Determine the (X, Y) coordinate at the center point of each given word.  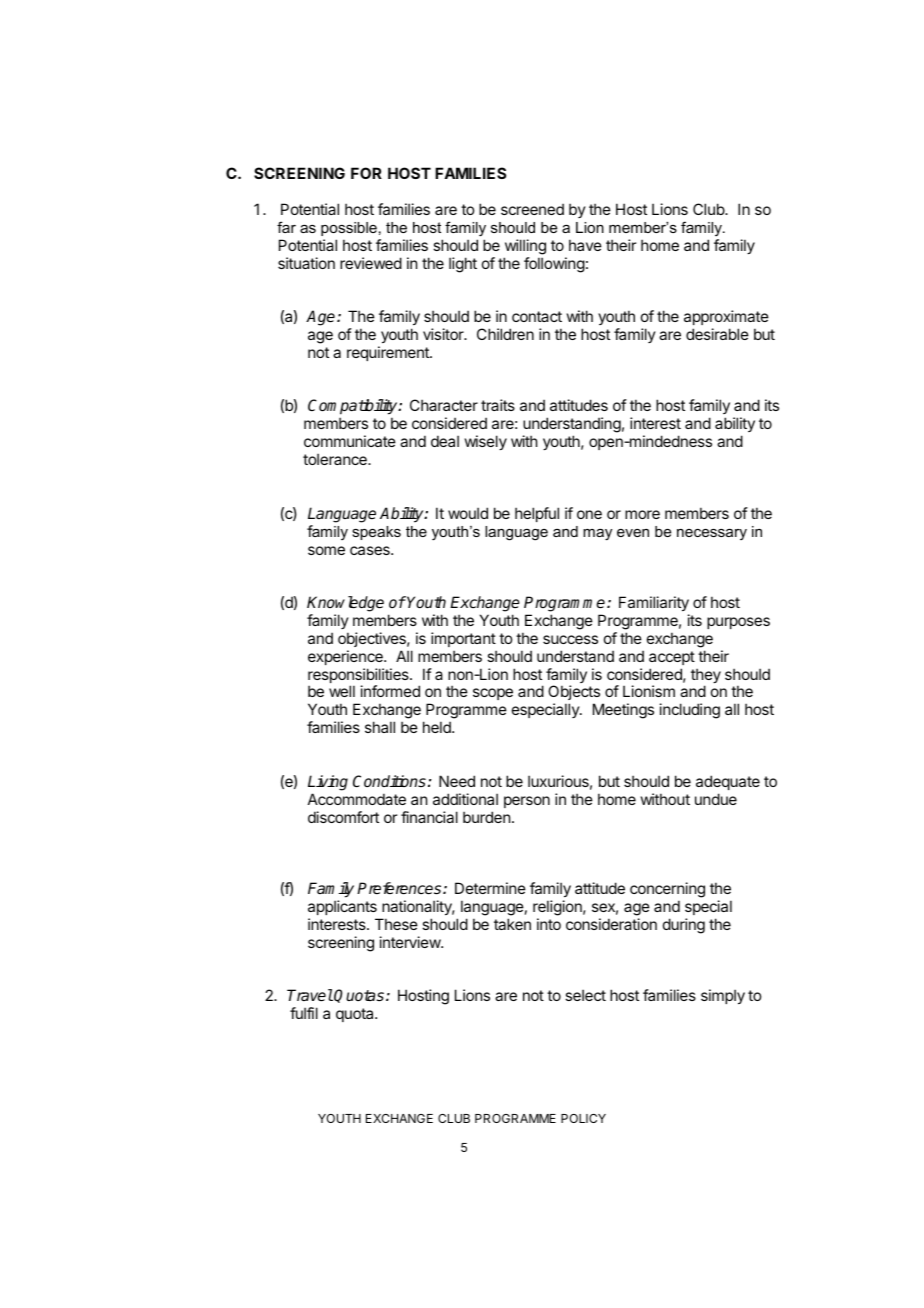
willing (525, 247)
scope (493, 694)
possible (349, 229)
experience (346, 657)
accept (672, 658)
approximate (726, 317)
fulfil (304, 1013)
